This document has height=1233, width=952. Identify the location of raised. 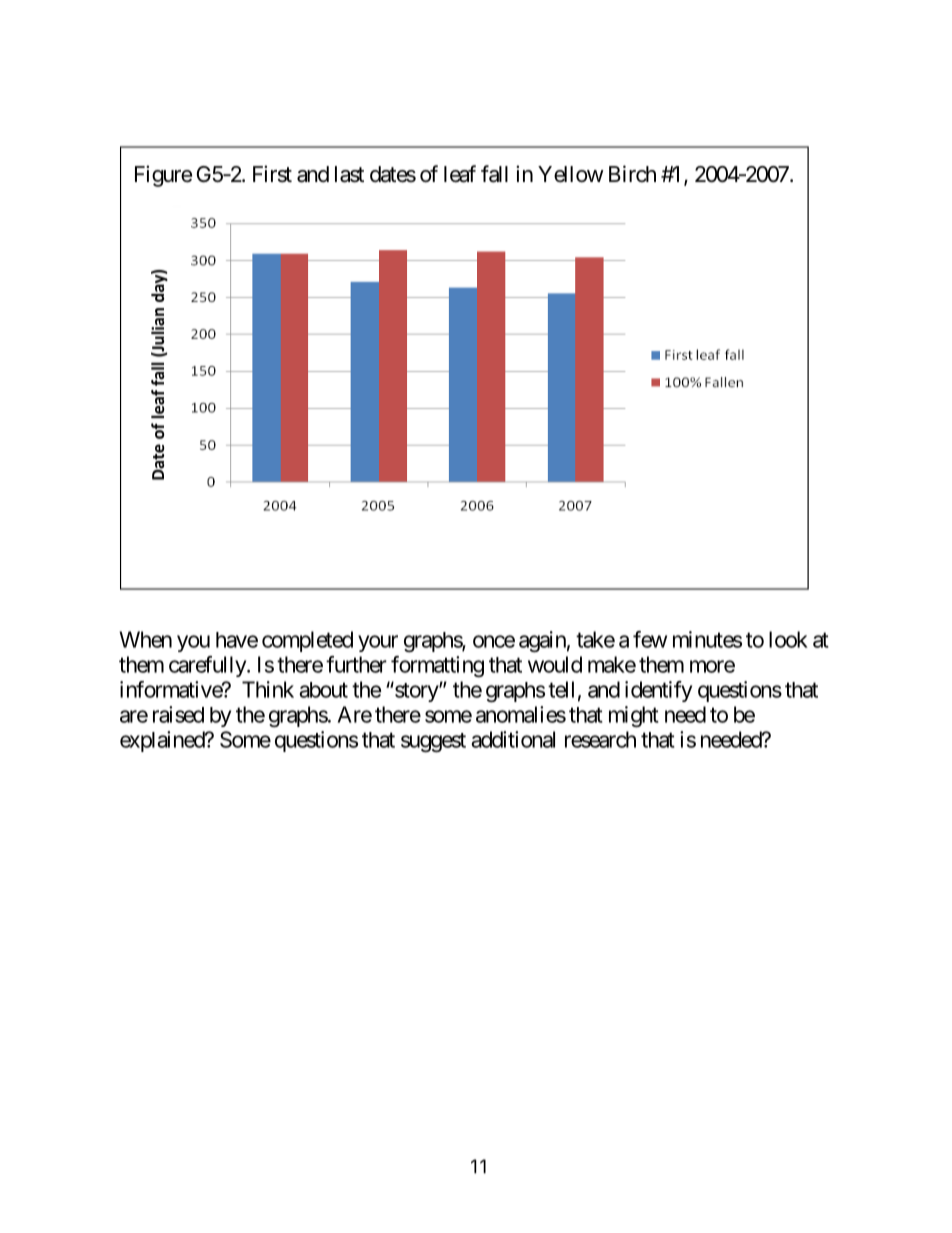
(178, 714).
